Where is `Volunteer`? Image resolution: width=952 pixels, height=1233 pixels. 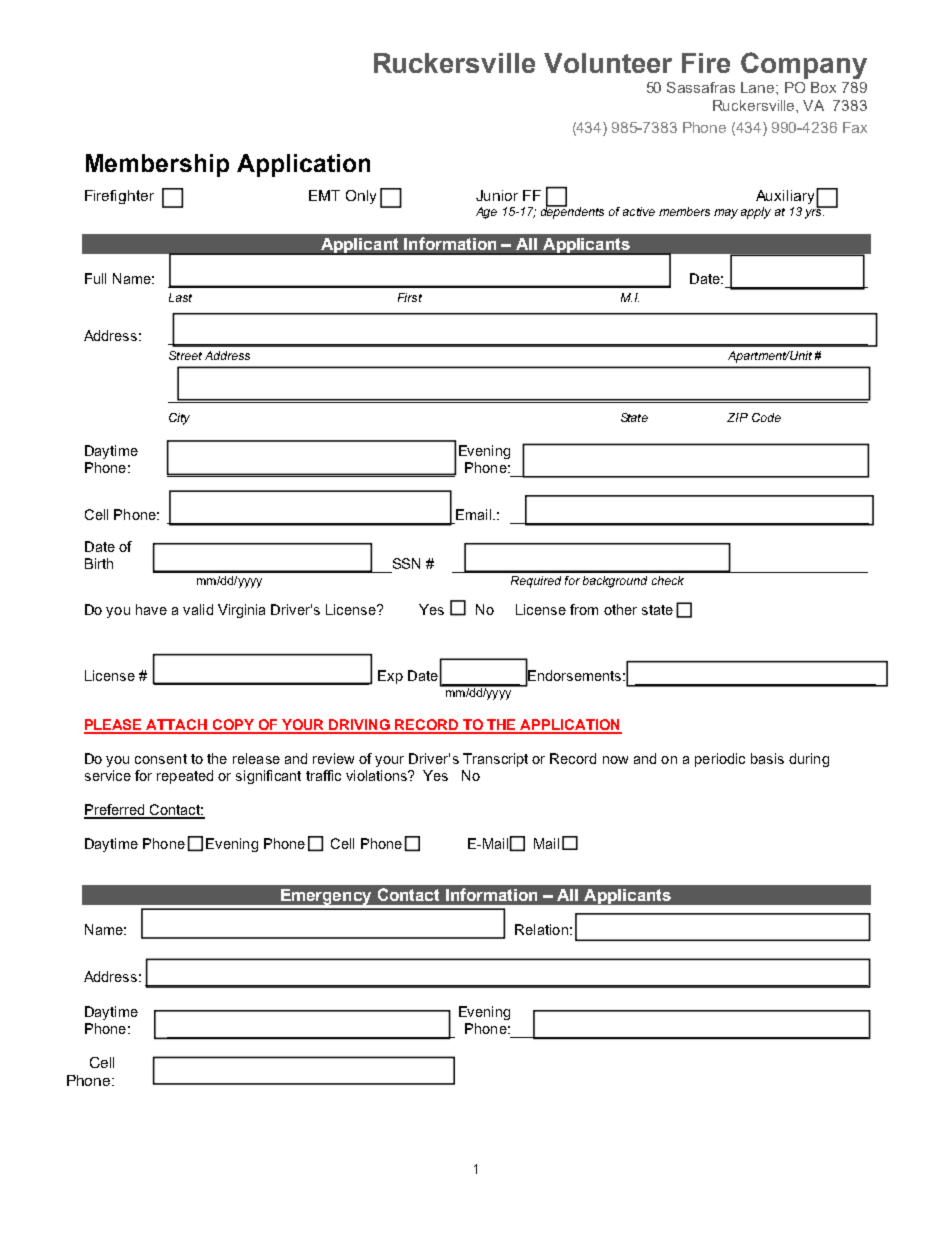
Volunteer is located at coordinates (608, 63).
